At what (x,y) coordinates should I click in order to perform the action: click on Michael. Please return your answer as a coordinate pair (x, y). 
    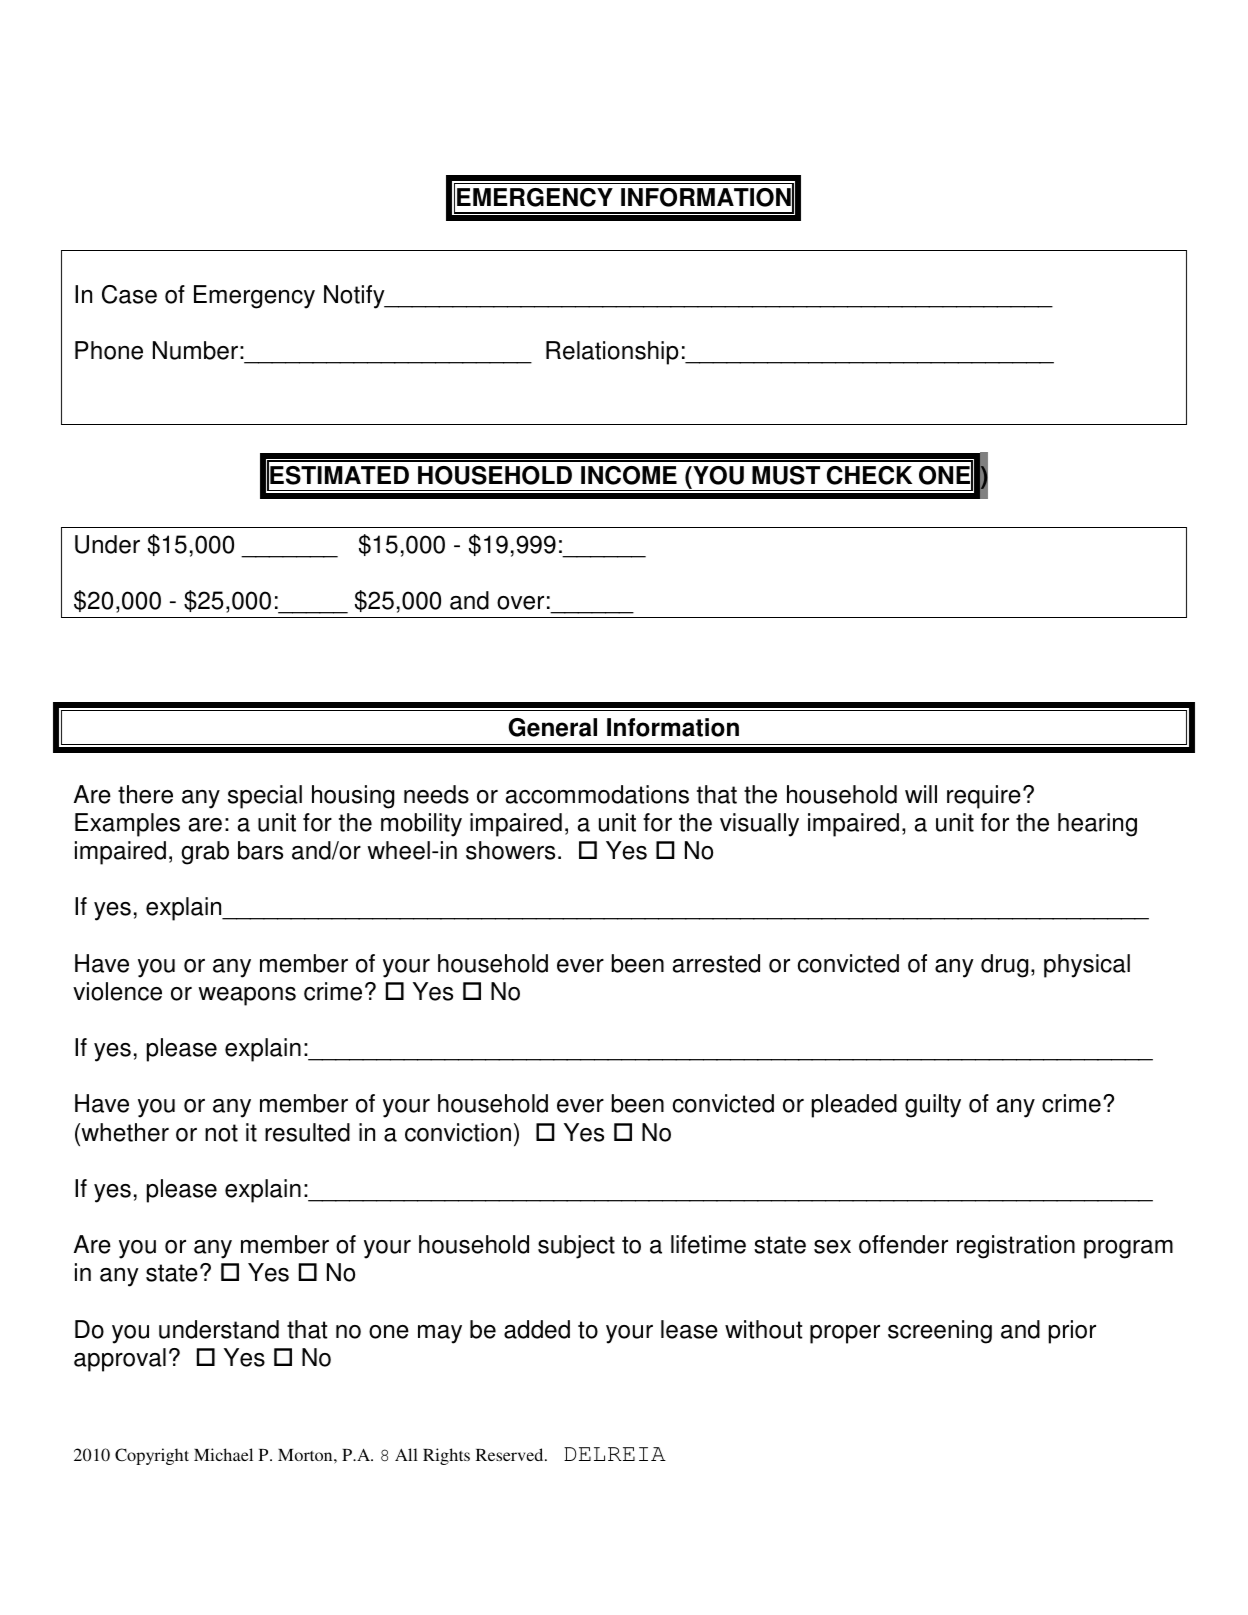
    Looking at the image, I should click on (223, 1454).
